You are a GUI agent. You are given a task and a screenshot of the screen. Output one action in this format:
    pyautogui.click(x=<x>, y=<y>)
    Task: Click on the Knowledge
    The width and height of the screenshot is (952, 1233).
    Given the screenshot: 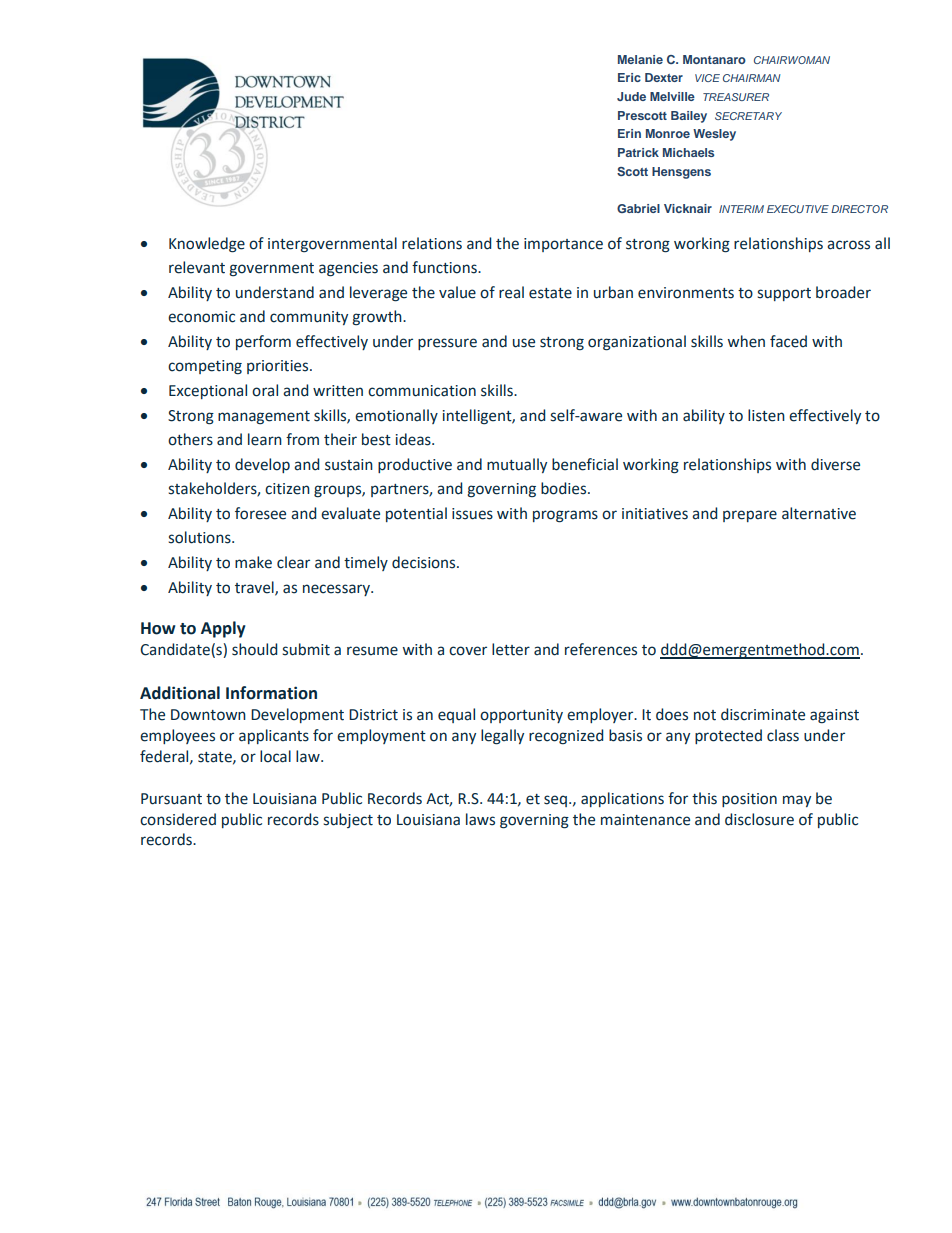 What is the action you would take?
    pyautogui.click(x=207, y=245)
